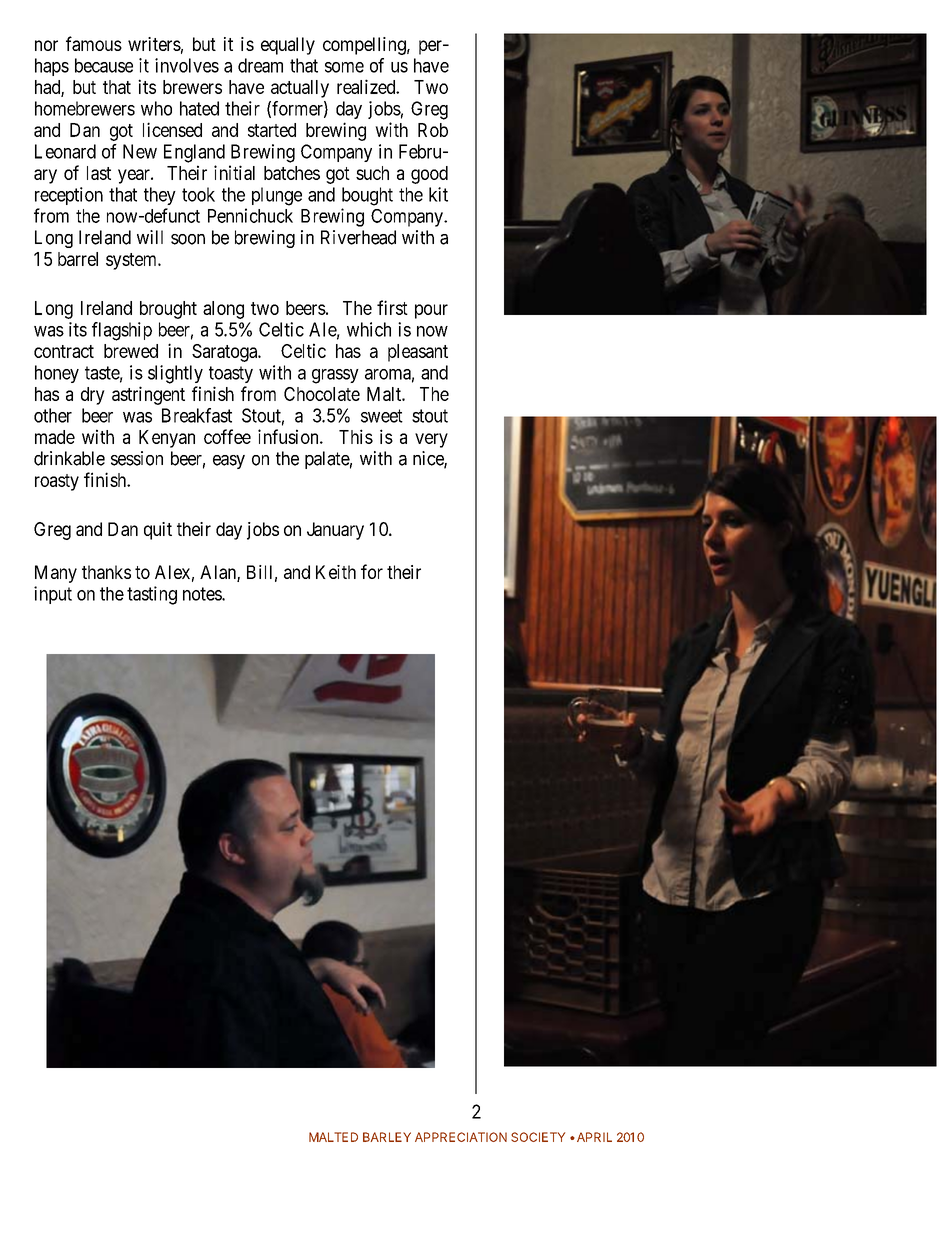  I want to click on BARLEY, so click(387, 1137).
